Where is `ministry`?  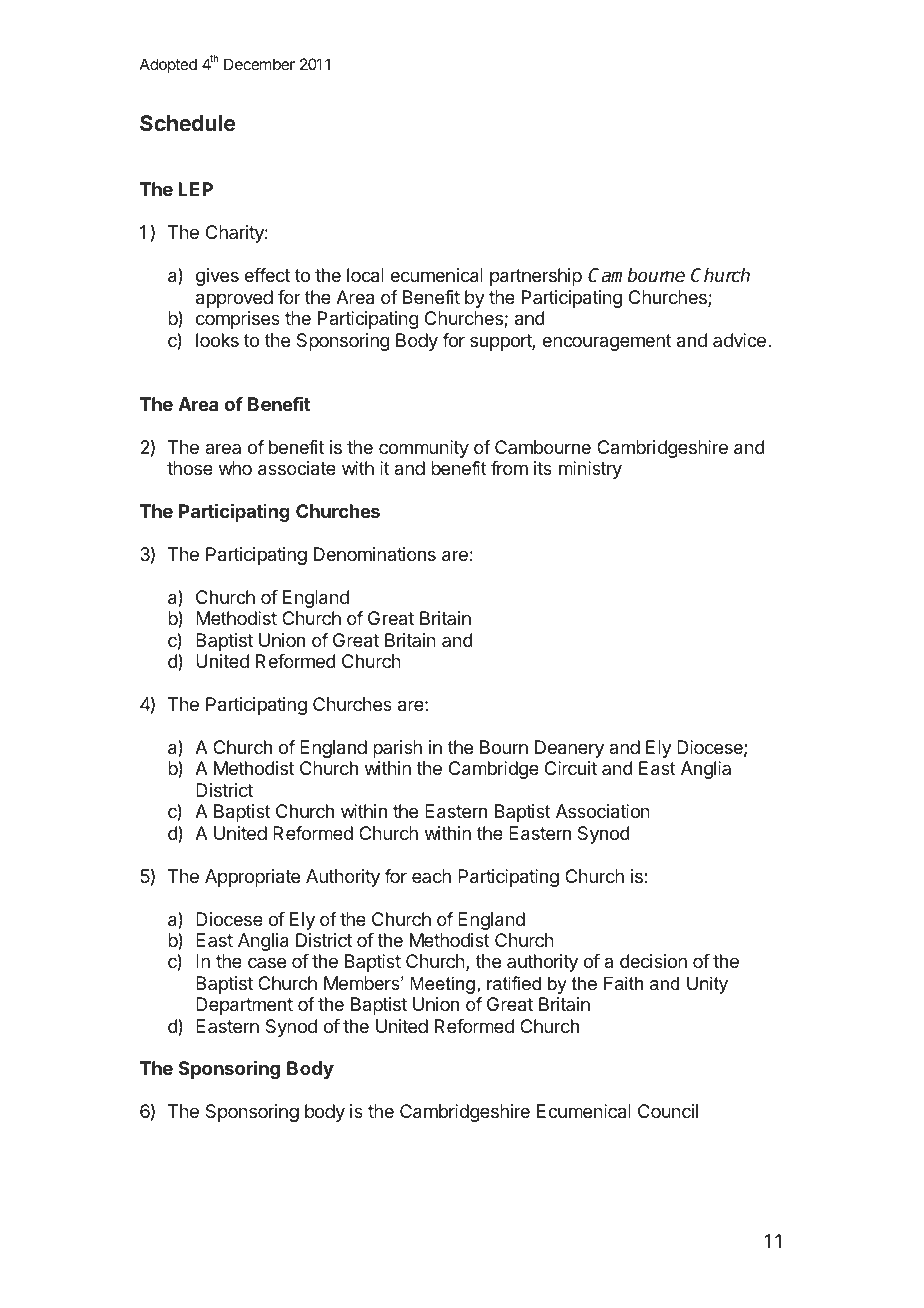
ministry is located at coordinates (590, 470).
